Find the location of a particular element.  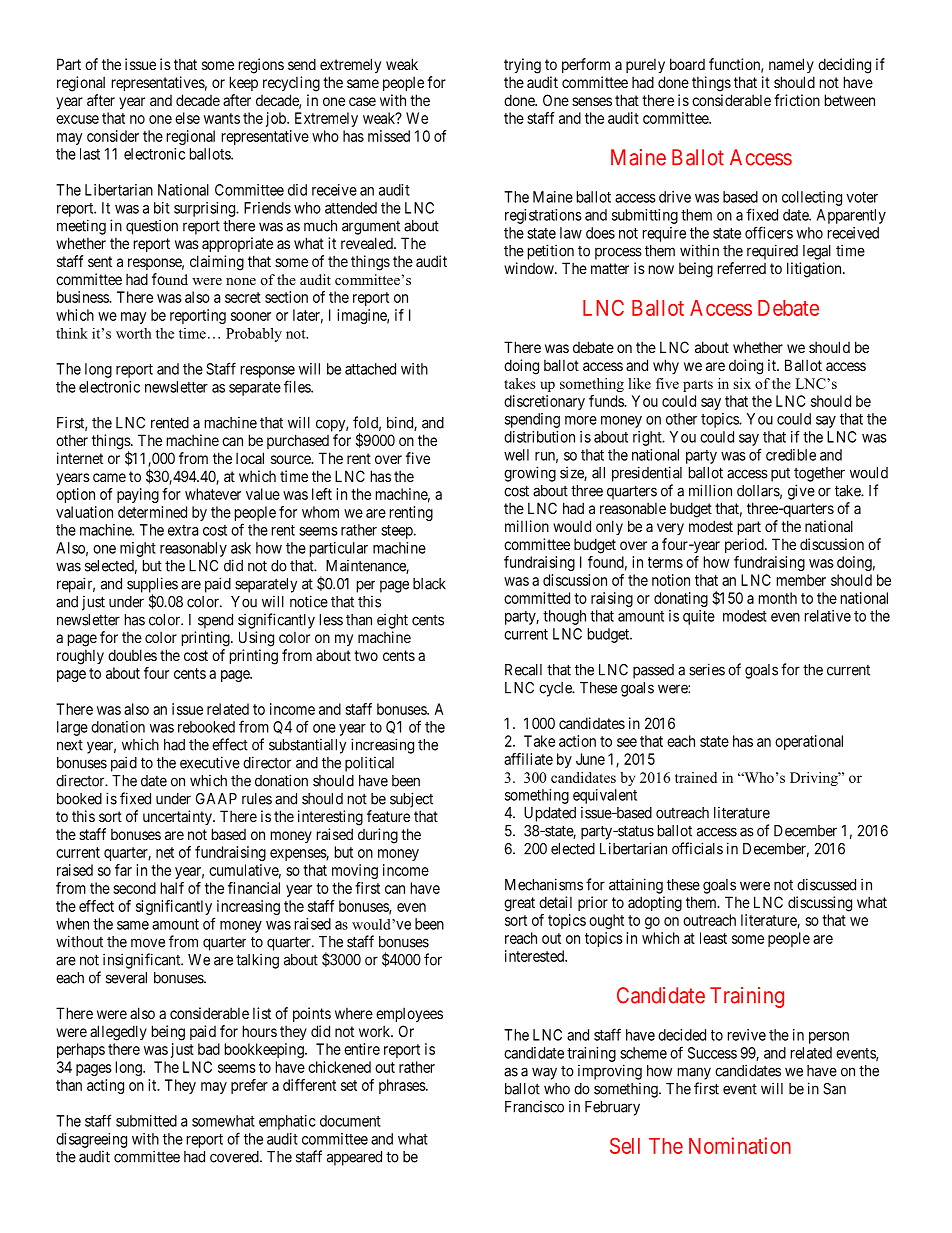

subject is located at coordinates (411, 800).
